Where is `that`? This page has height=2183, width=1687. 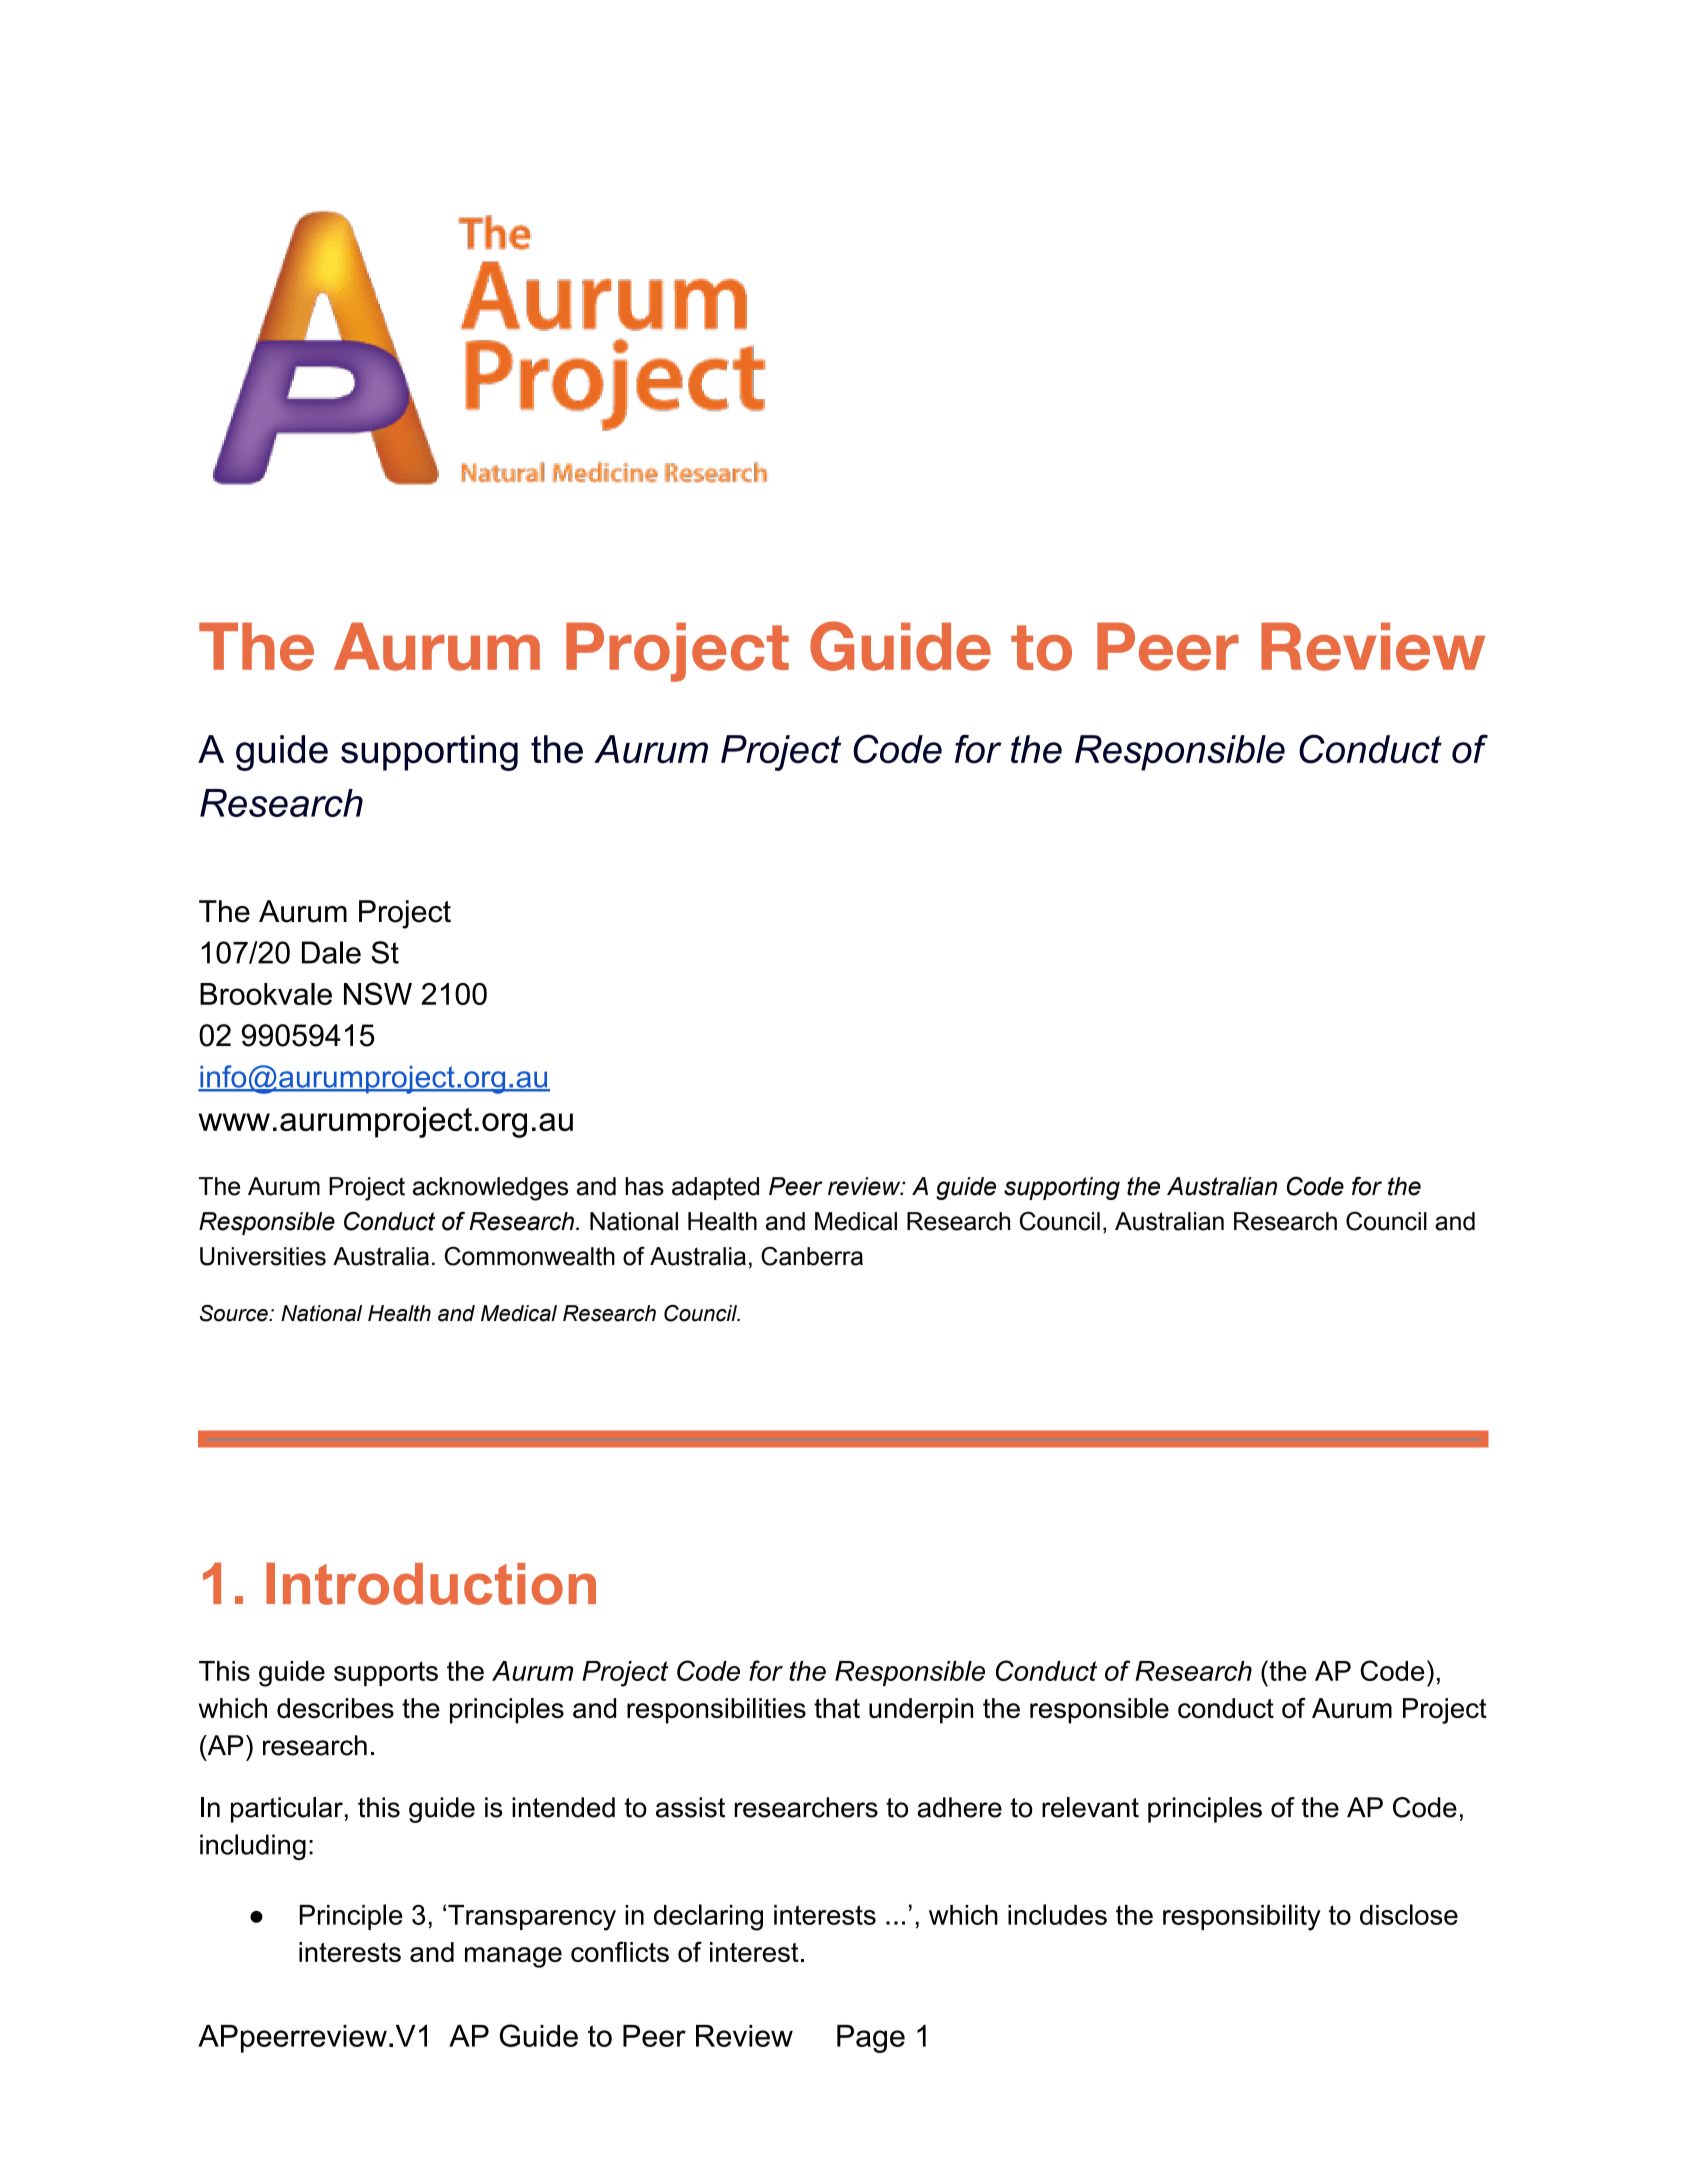
that is located at coordinates (837, 1708).
